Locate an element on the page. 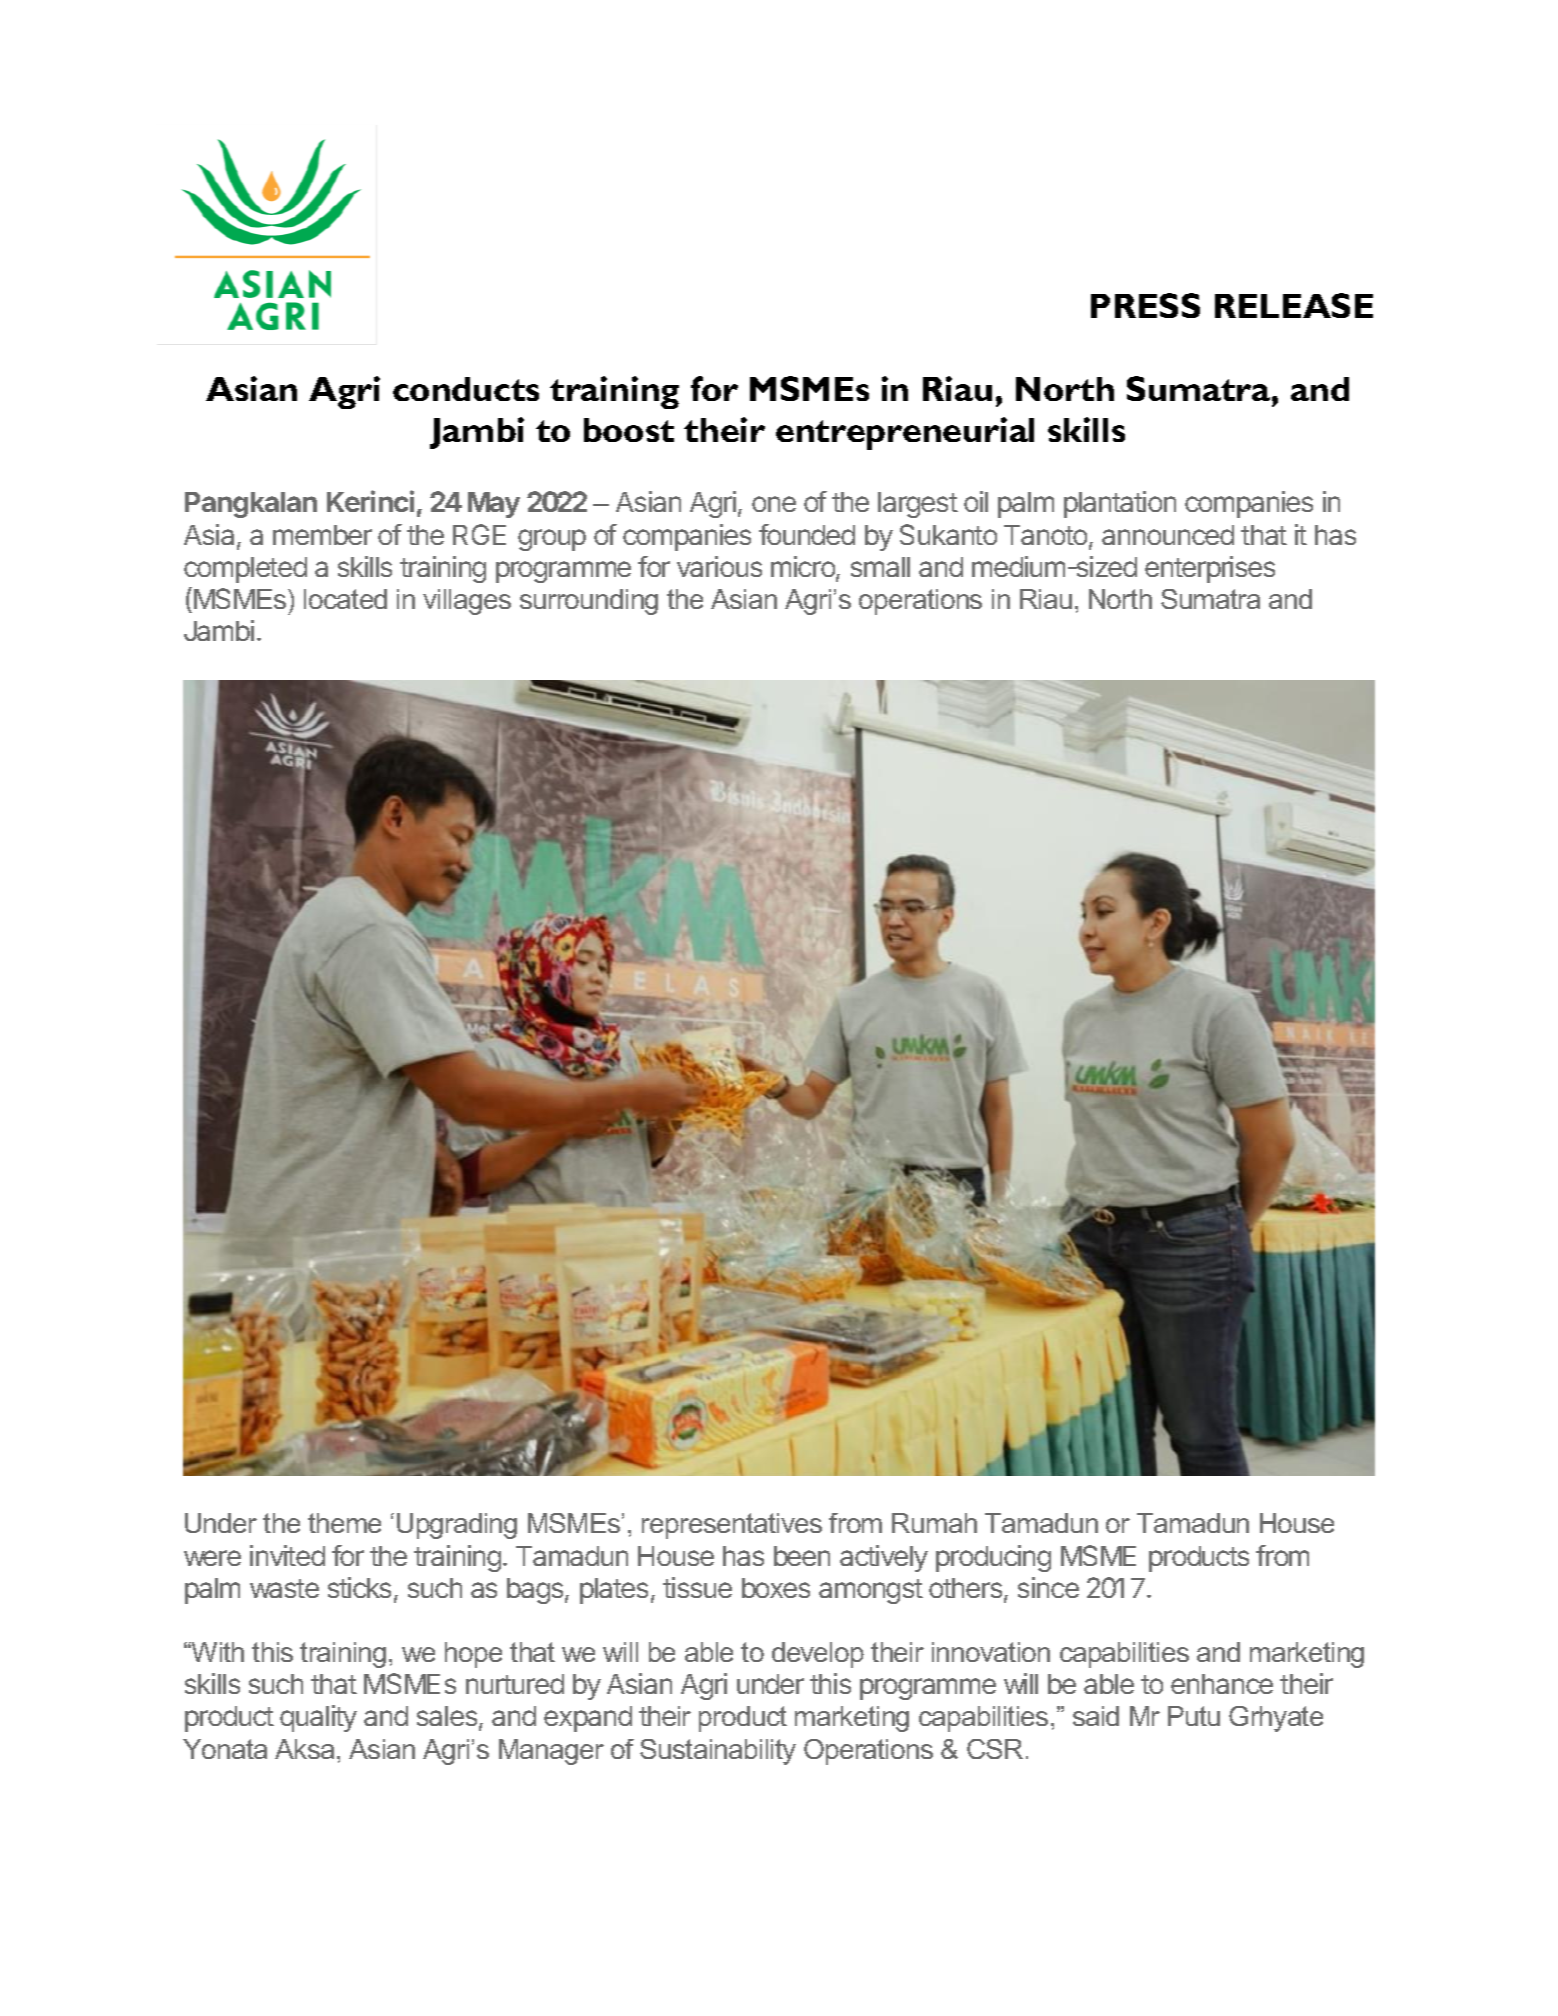  boost is located at coordinates (629, 430).
